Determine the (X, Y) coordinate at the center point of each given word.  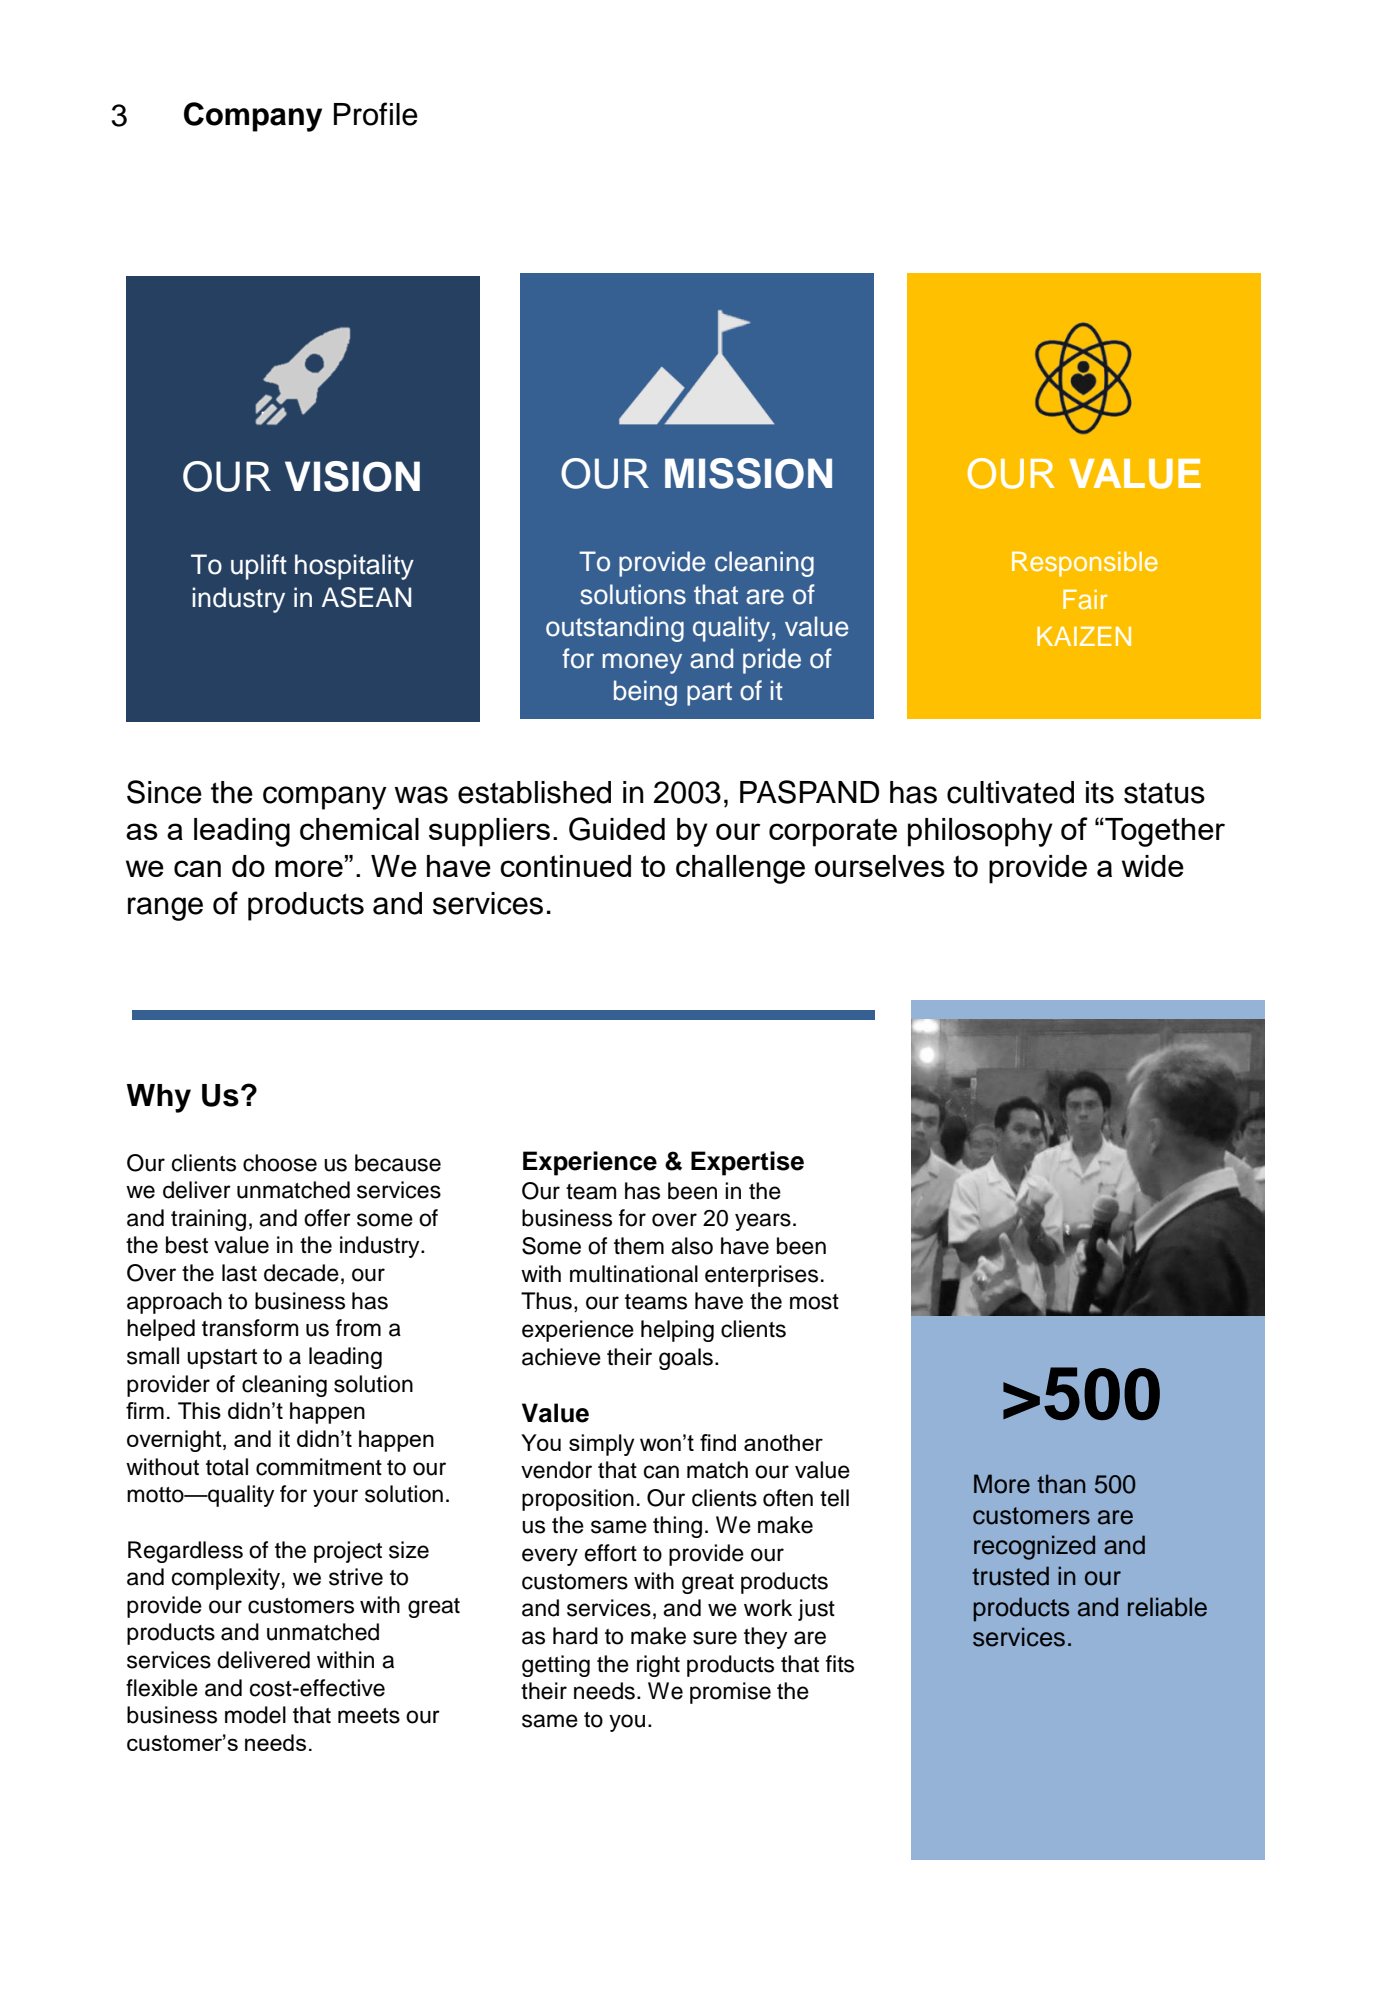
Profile (376, 114)
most (814, 1302)
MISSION (748, 473)
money (642, 663)
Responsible (1085, 564)
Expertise (747, 1163)
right (658, 1666)
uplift (259, 567)
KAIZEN (1084, 636)
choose (280, 1163)
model (255, 1715)
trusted (1010, 1576)
